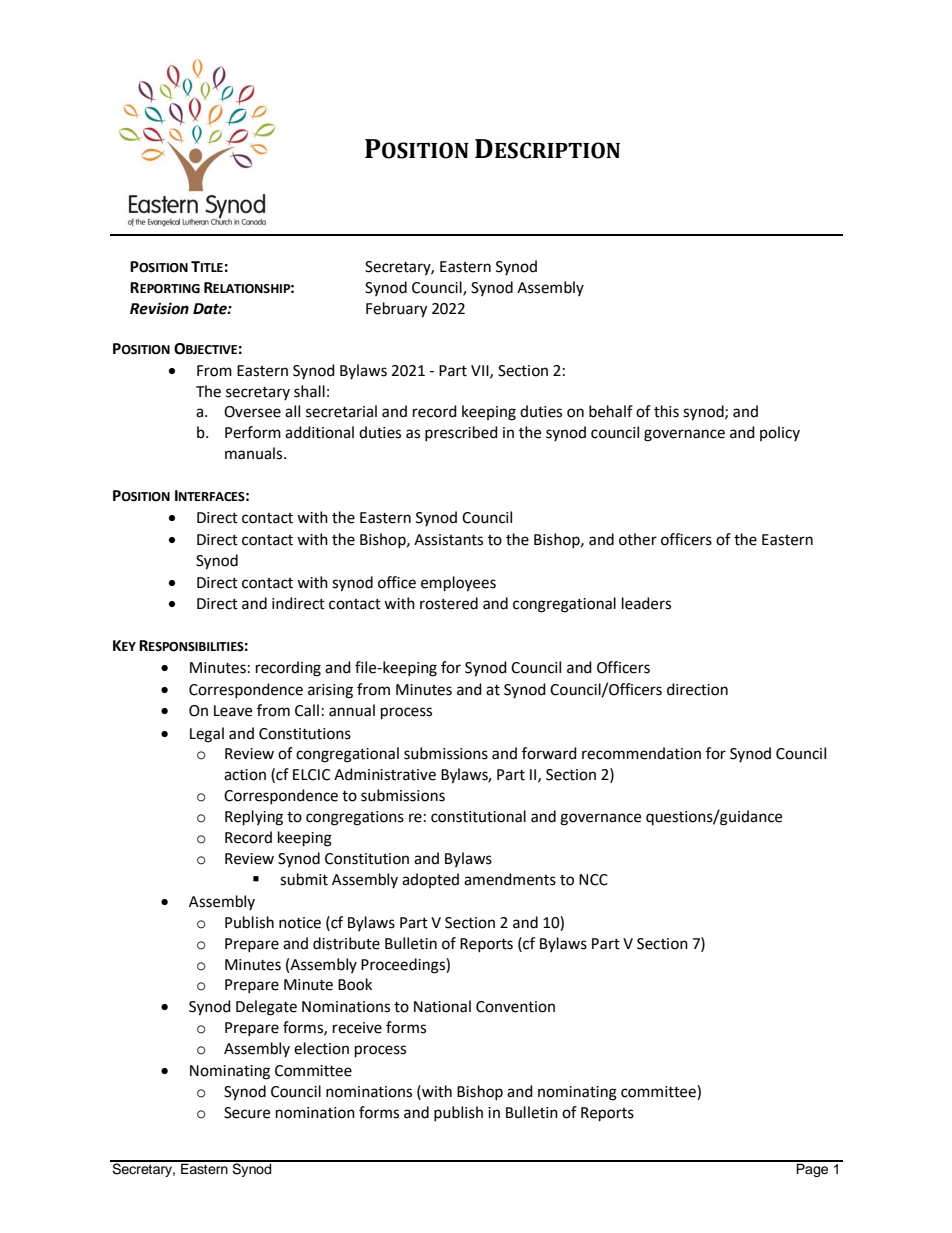 The image size is (952, 1233). I want to click on National, so click(442, 1006).
